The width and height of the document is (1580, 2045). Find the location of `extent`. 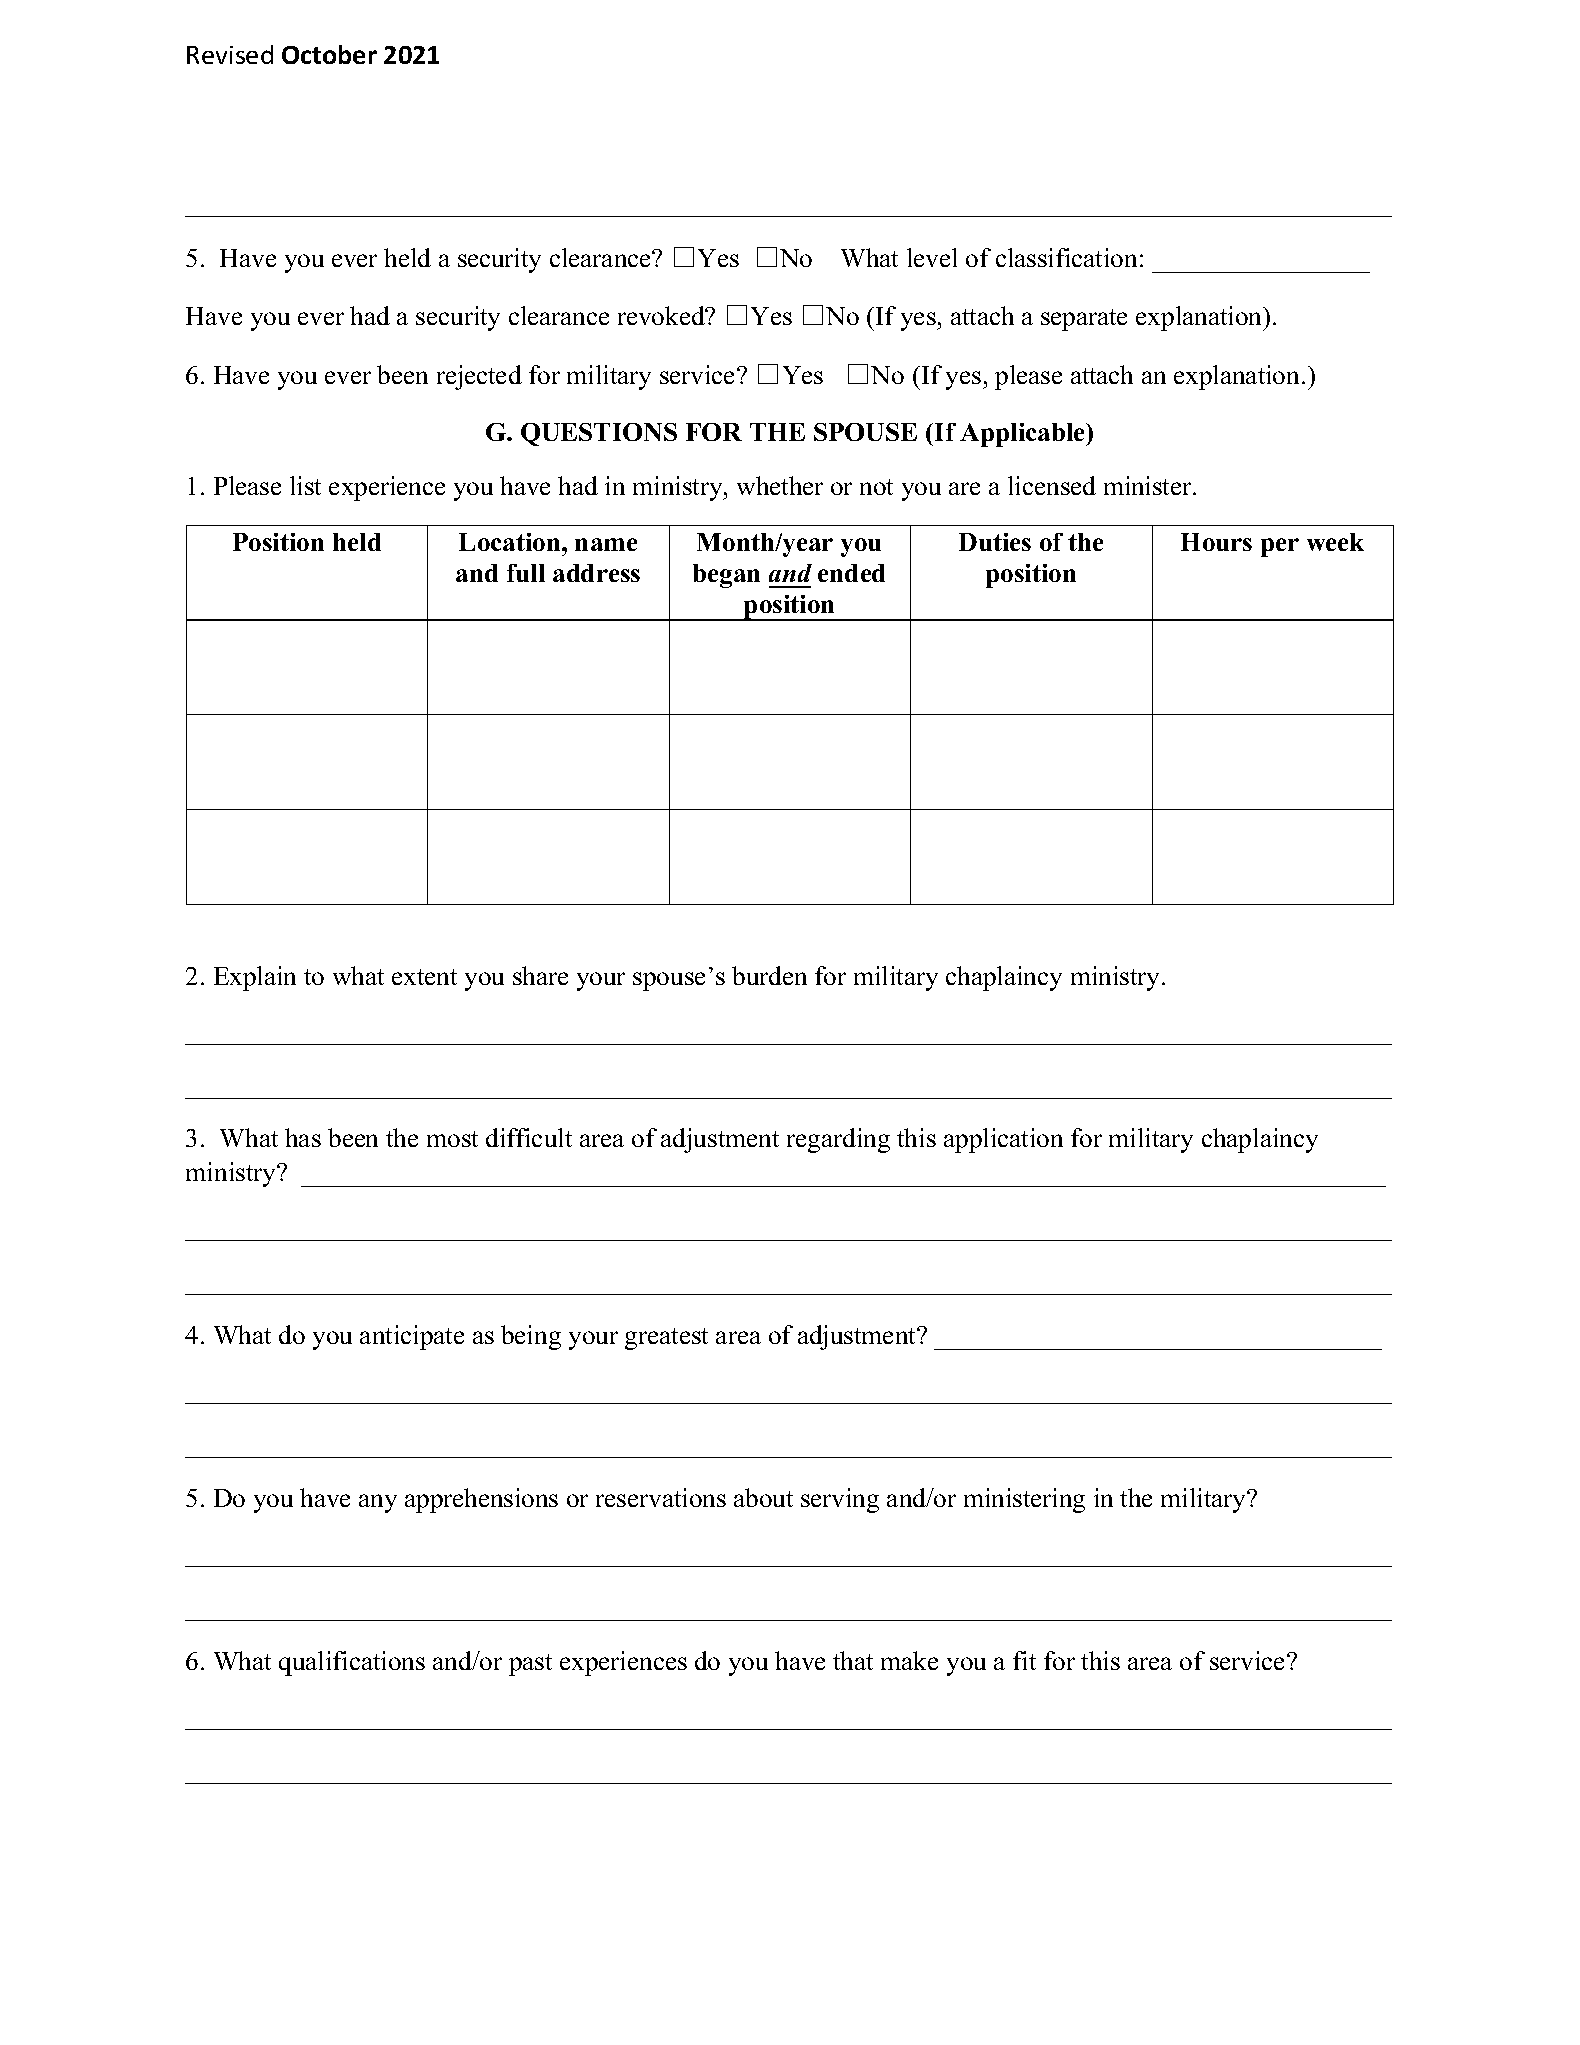

extent is located at coordinates (424, 977).
